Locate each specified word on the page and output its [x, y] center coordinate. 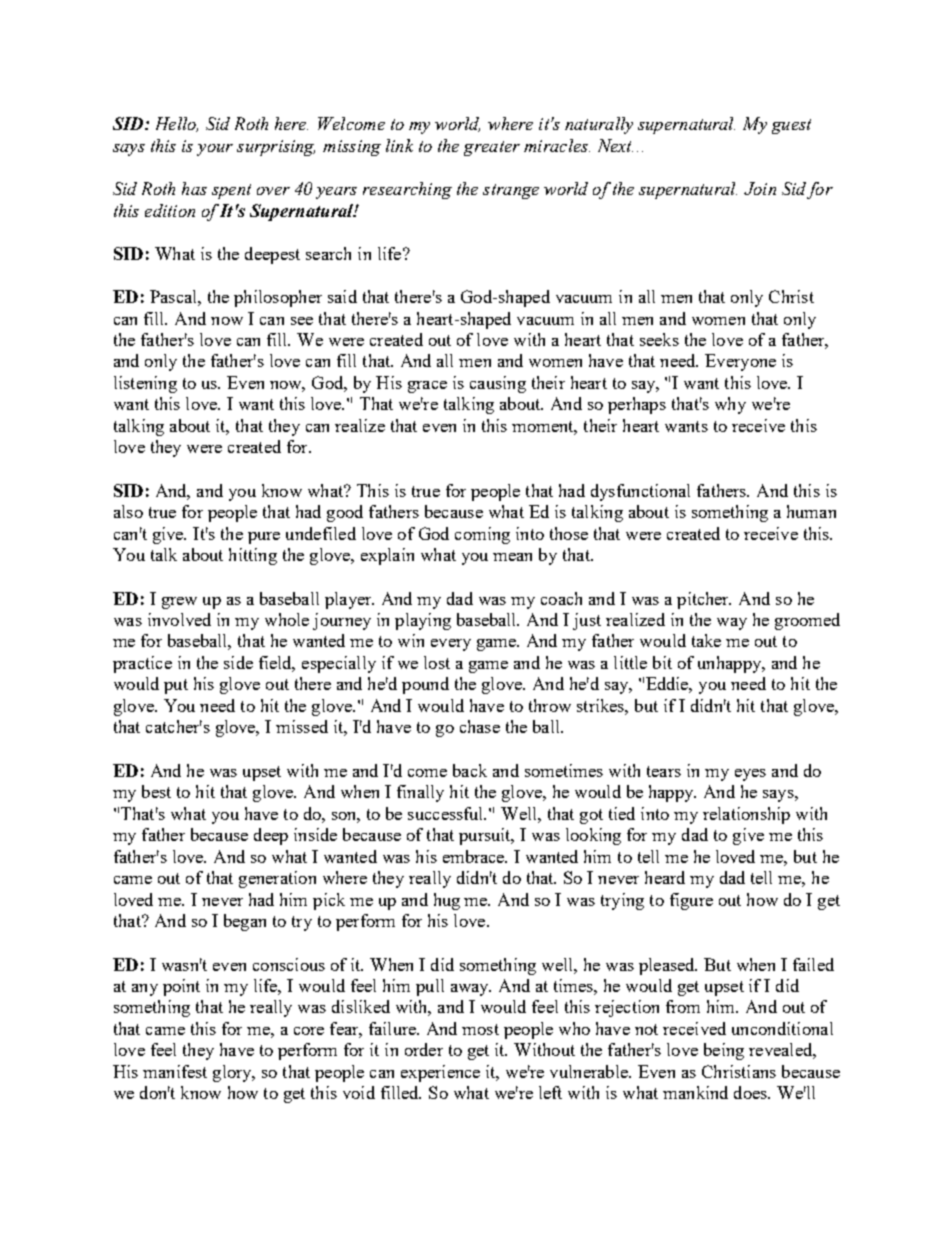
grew [179, 603]
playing [423, 621]
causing [498, 384]
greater [492, 148]
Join [760, 188]
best [156, 791]
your [215, 150]
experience [440, 1073]
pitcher [704, 600]
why [730, 405]
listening [145, 384]
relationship [746, 815]
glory [233, 1073]
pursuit [486, 836]
